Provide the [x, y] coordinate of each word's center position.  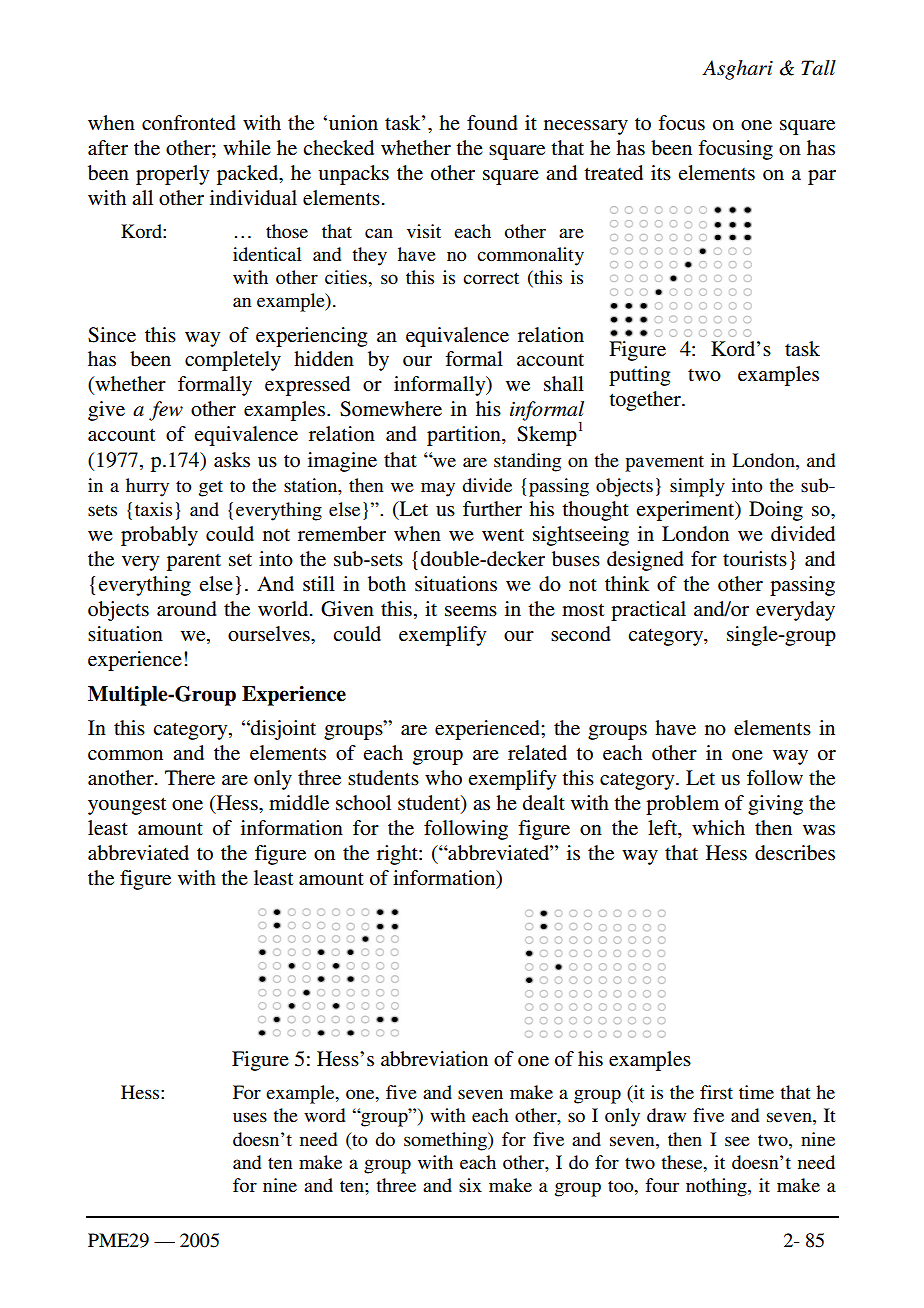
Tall [818, 68]
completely [233, 361]
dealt [544, 802]
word [324, 1115]
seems [471, 611]
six [470, 1185]
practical [648, 611]
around [187, 609]
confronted [189, 123]
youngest [127, 806]
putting [639, 376]
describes [795, 853]
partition [465, 436]
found [492, 123]
